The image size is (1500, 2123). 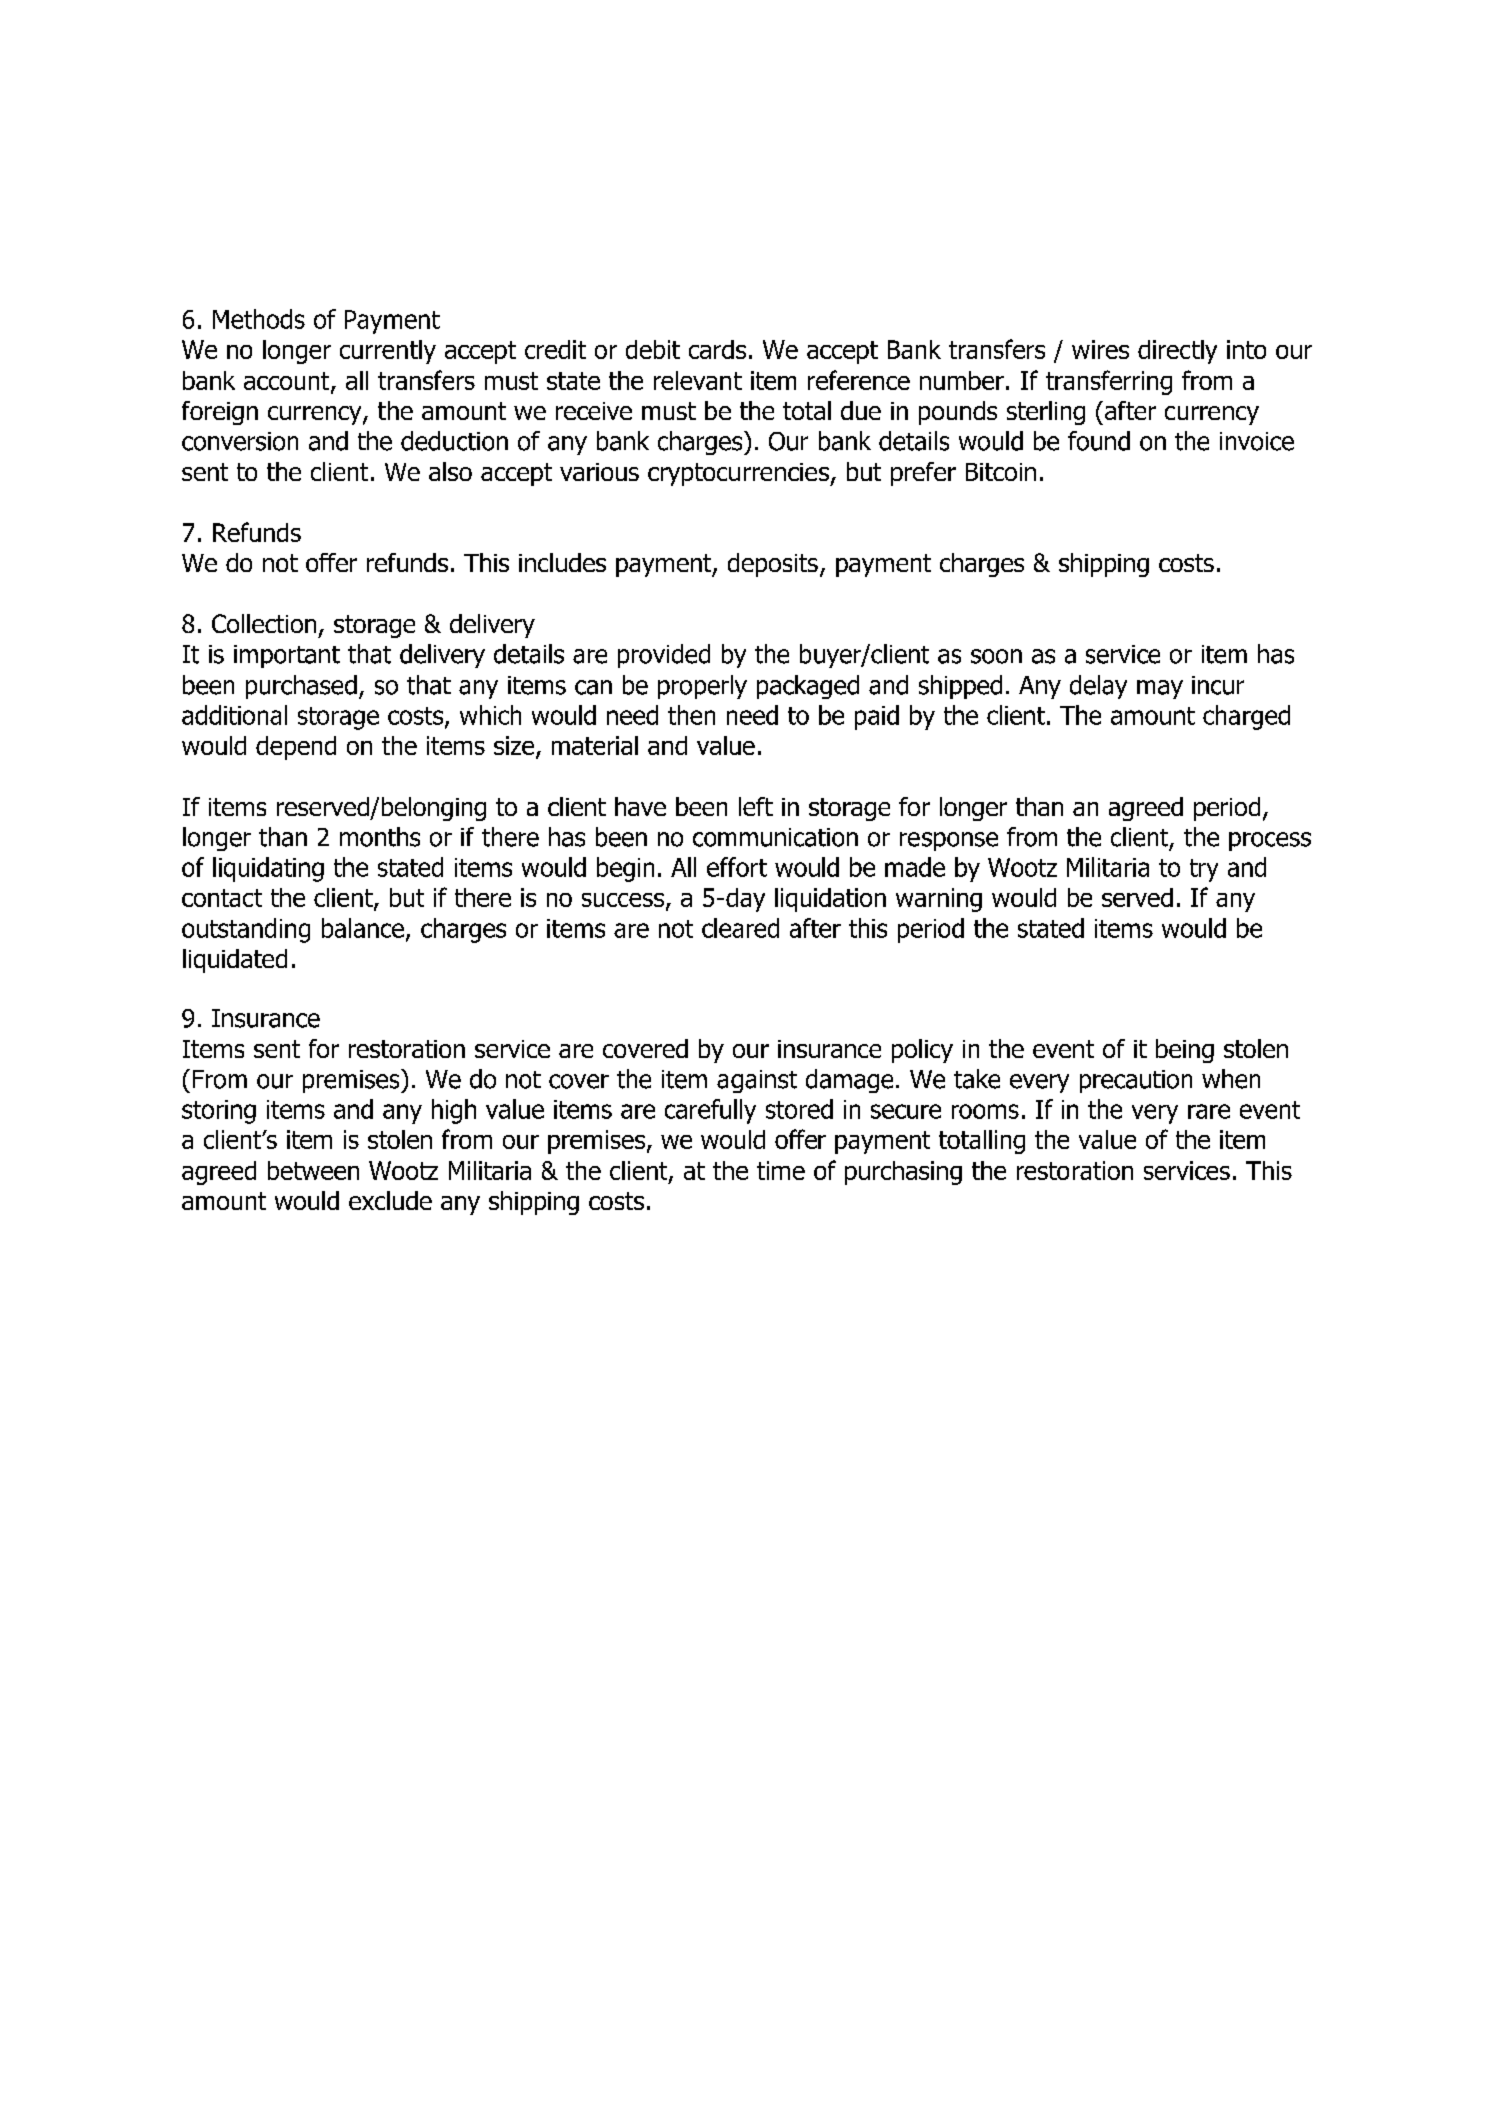 What do you see at coordinates (717, 349) in the page?
I see `cards` at bounding box center [717, 349].
